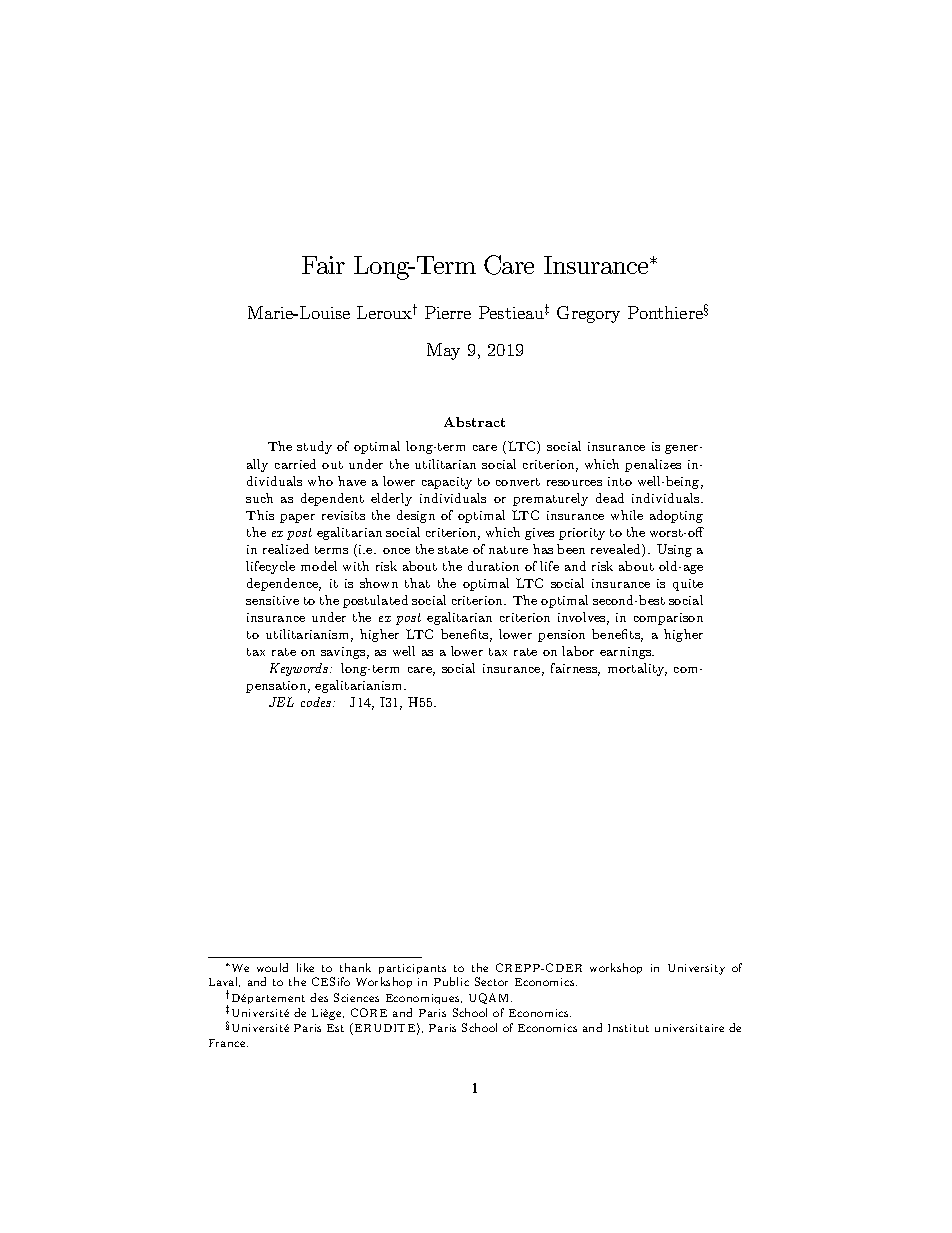  I want to click on Gregory, so click(588, 314).
